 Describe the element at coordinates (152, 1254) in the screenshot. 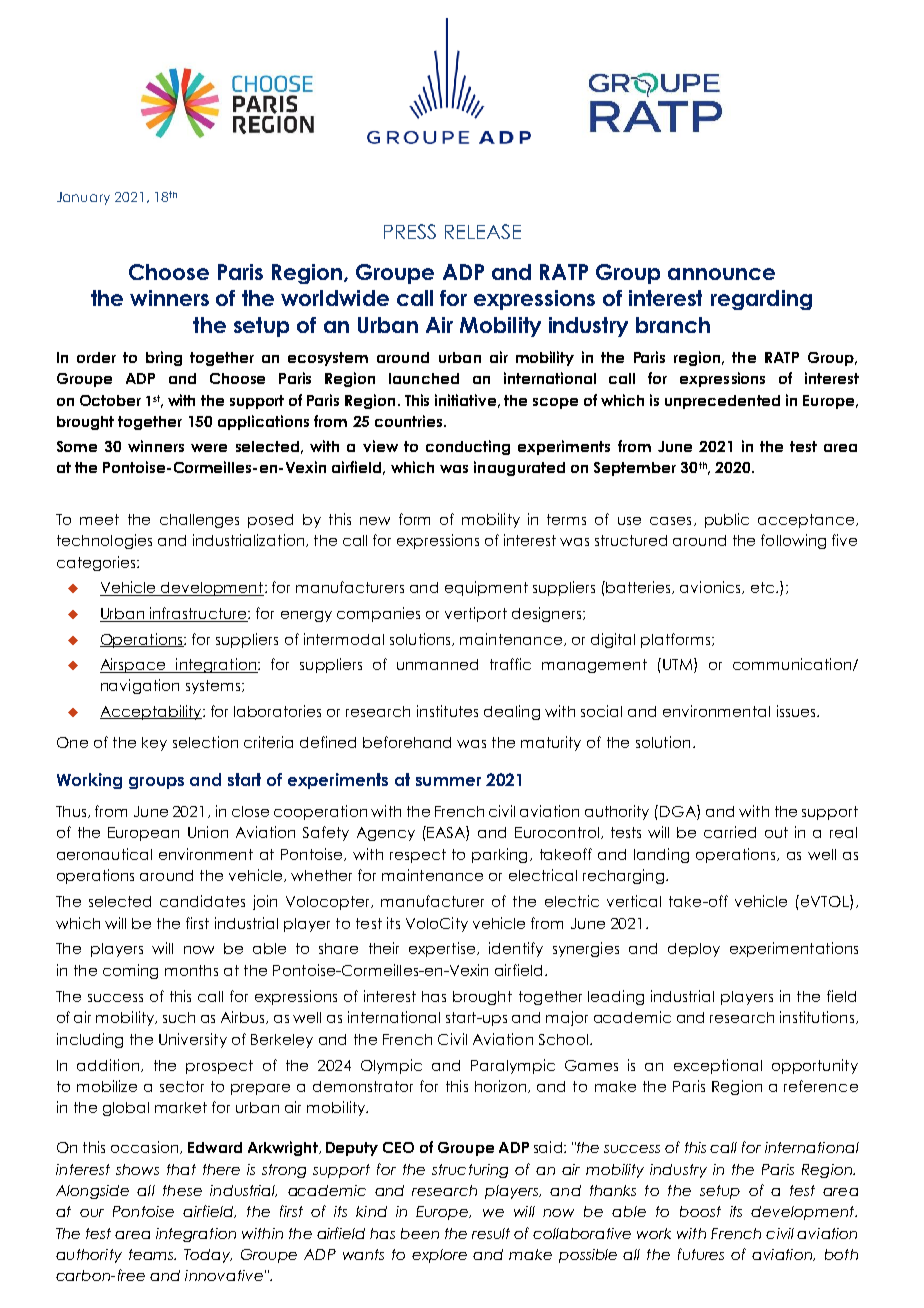

I see `teams` at that location.
